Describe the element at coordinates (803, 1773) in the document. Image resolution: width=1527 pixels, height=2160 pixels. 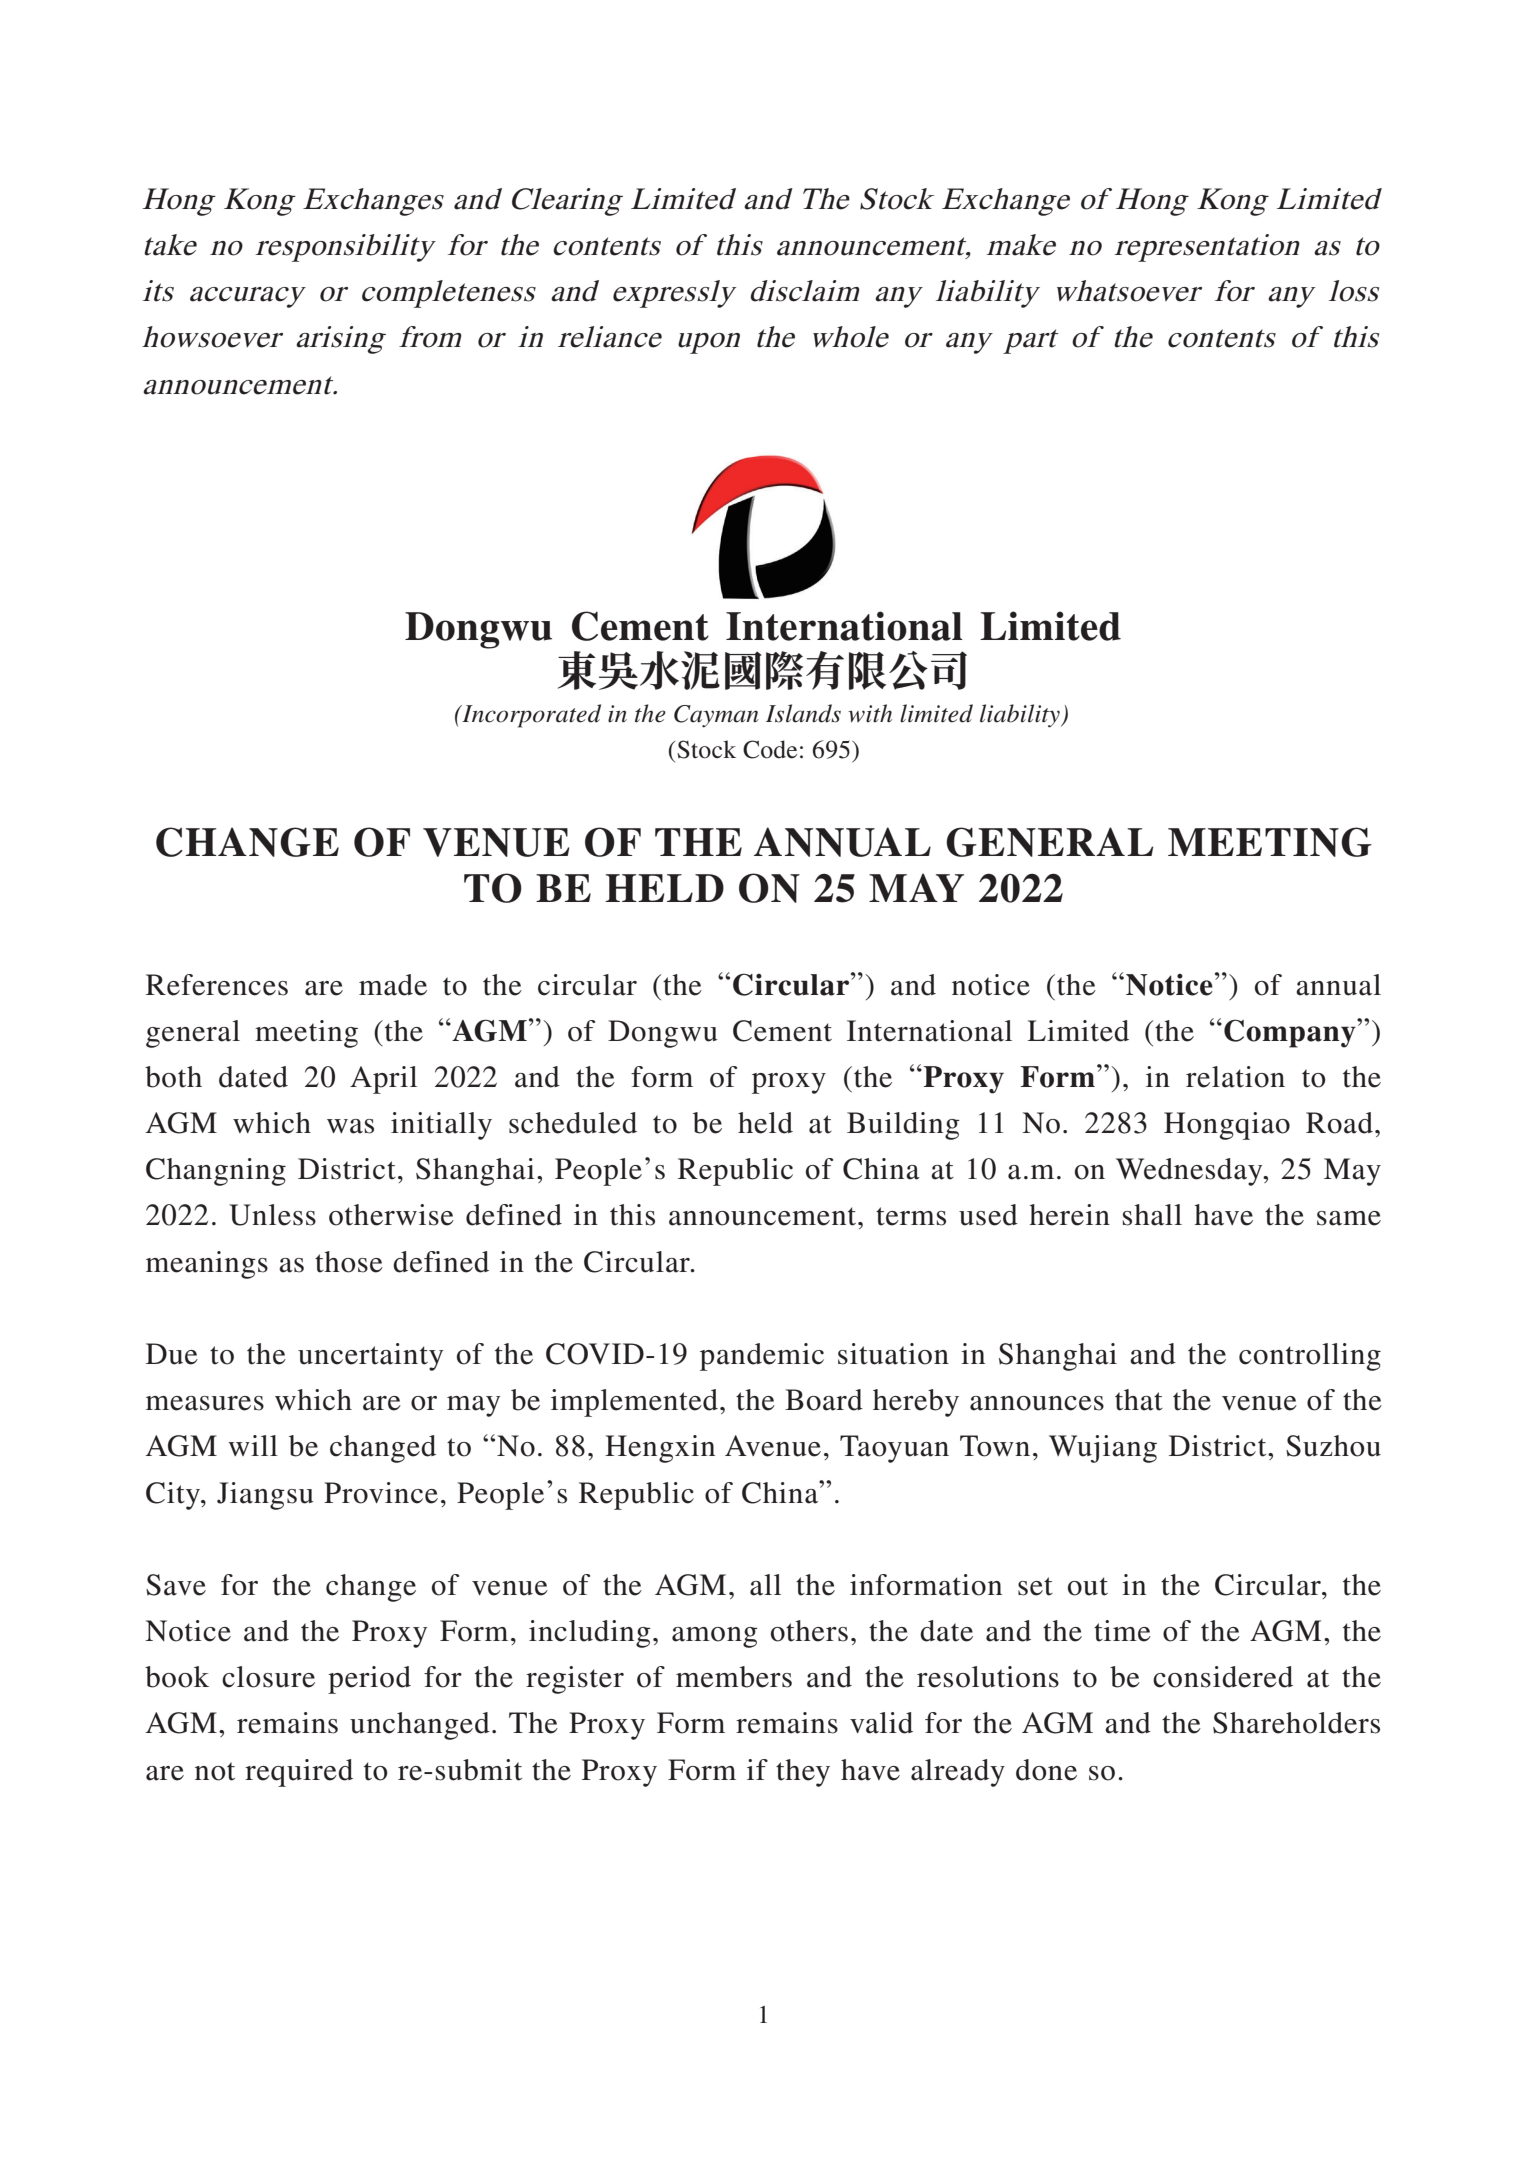
I see `they` at that location.
